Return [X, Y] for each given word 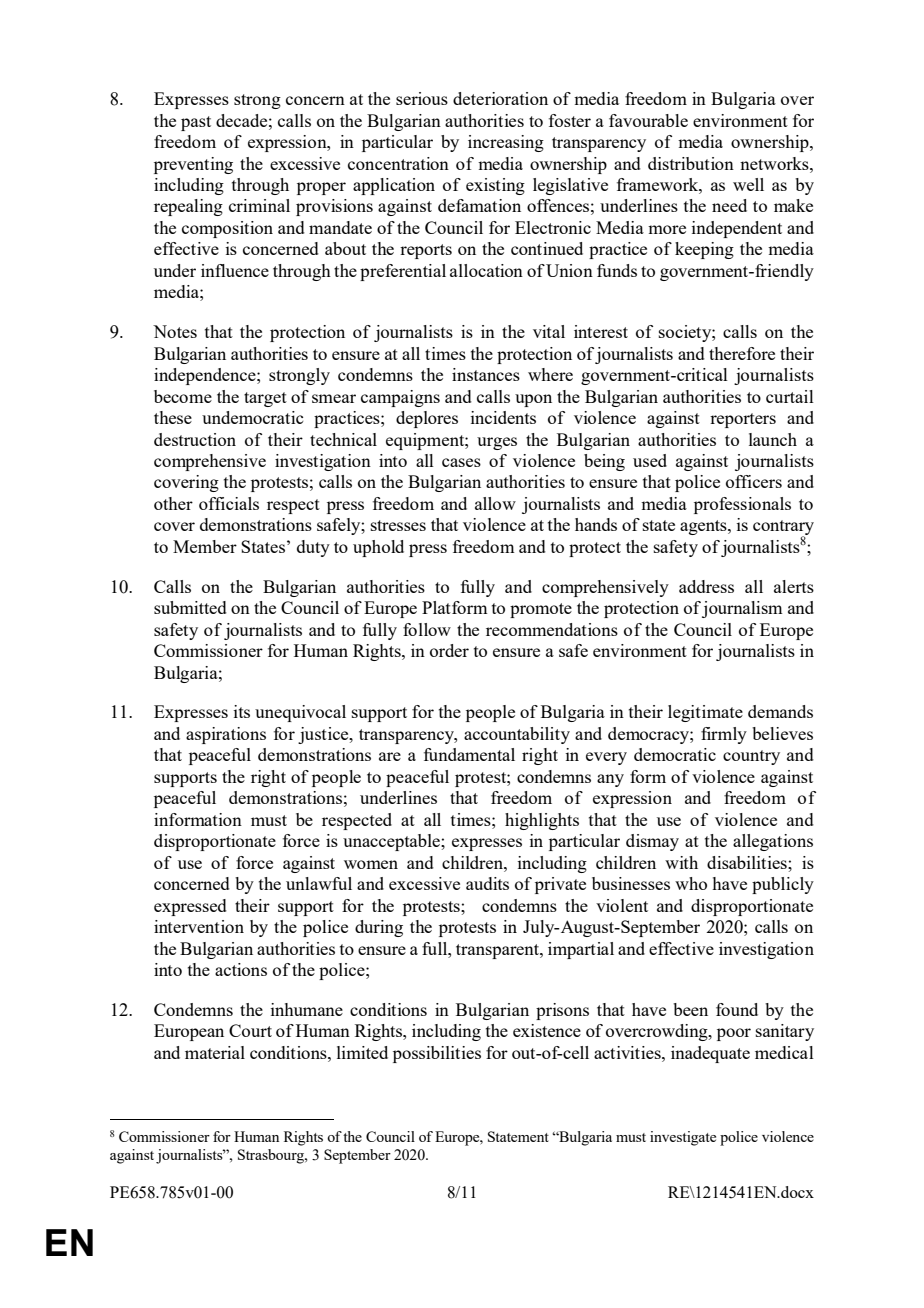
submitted [190, 607]
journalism [742, 609]
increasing [506, 143]
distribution [691, 163]
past [196, 123]
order [449, 650]
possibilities [437, 1054]
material [215, 1052]
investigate [683, 1138]
